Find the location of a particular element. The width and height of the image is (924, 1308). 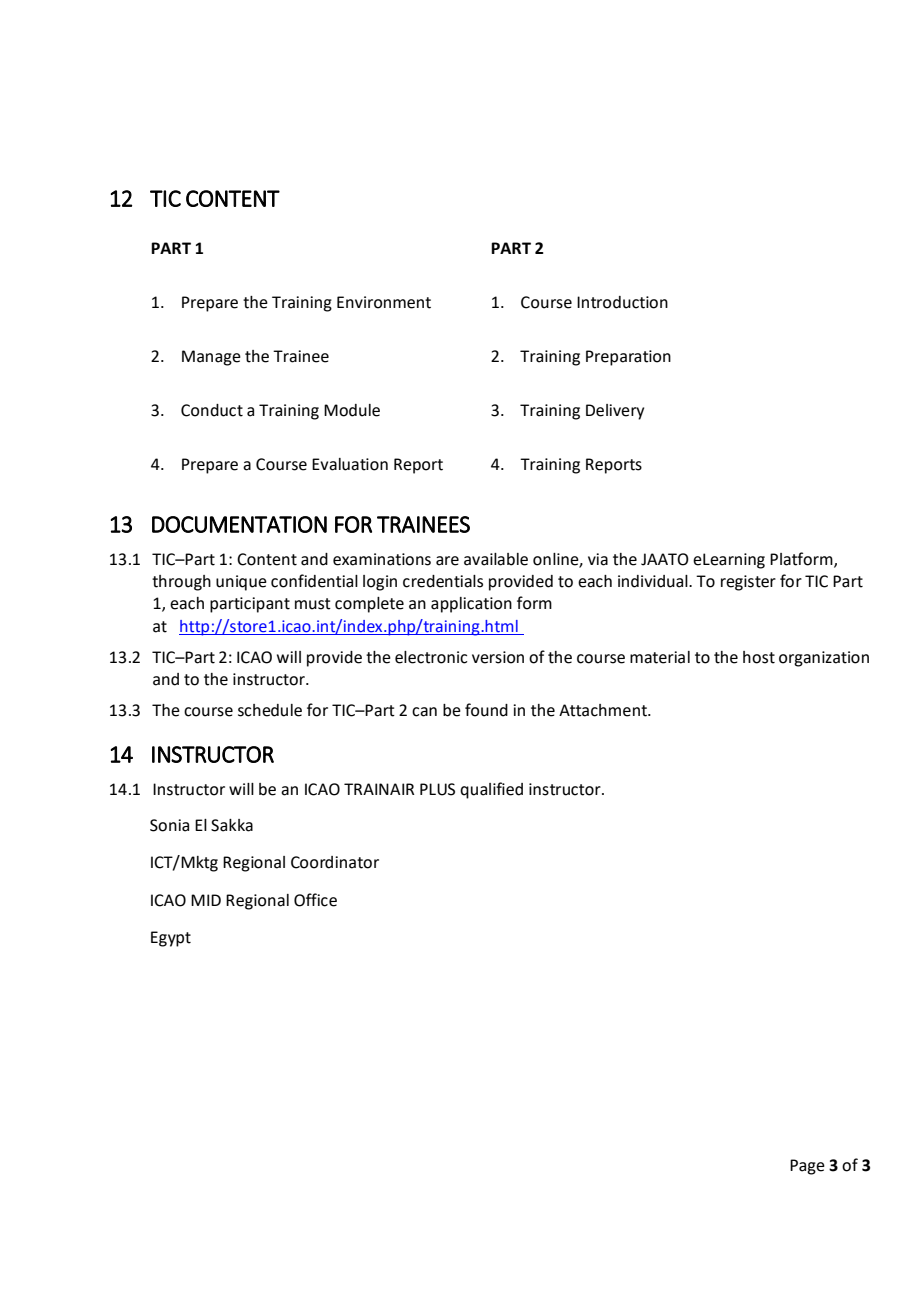

Environment is located at coordinates (384, 302).
